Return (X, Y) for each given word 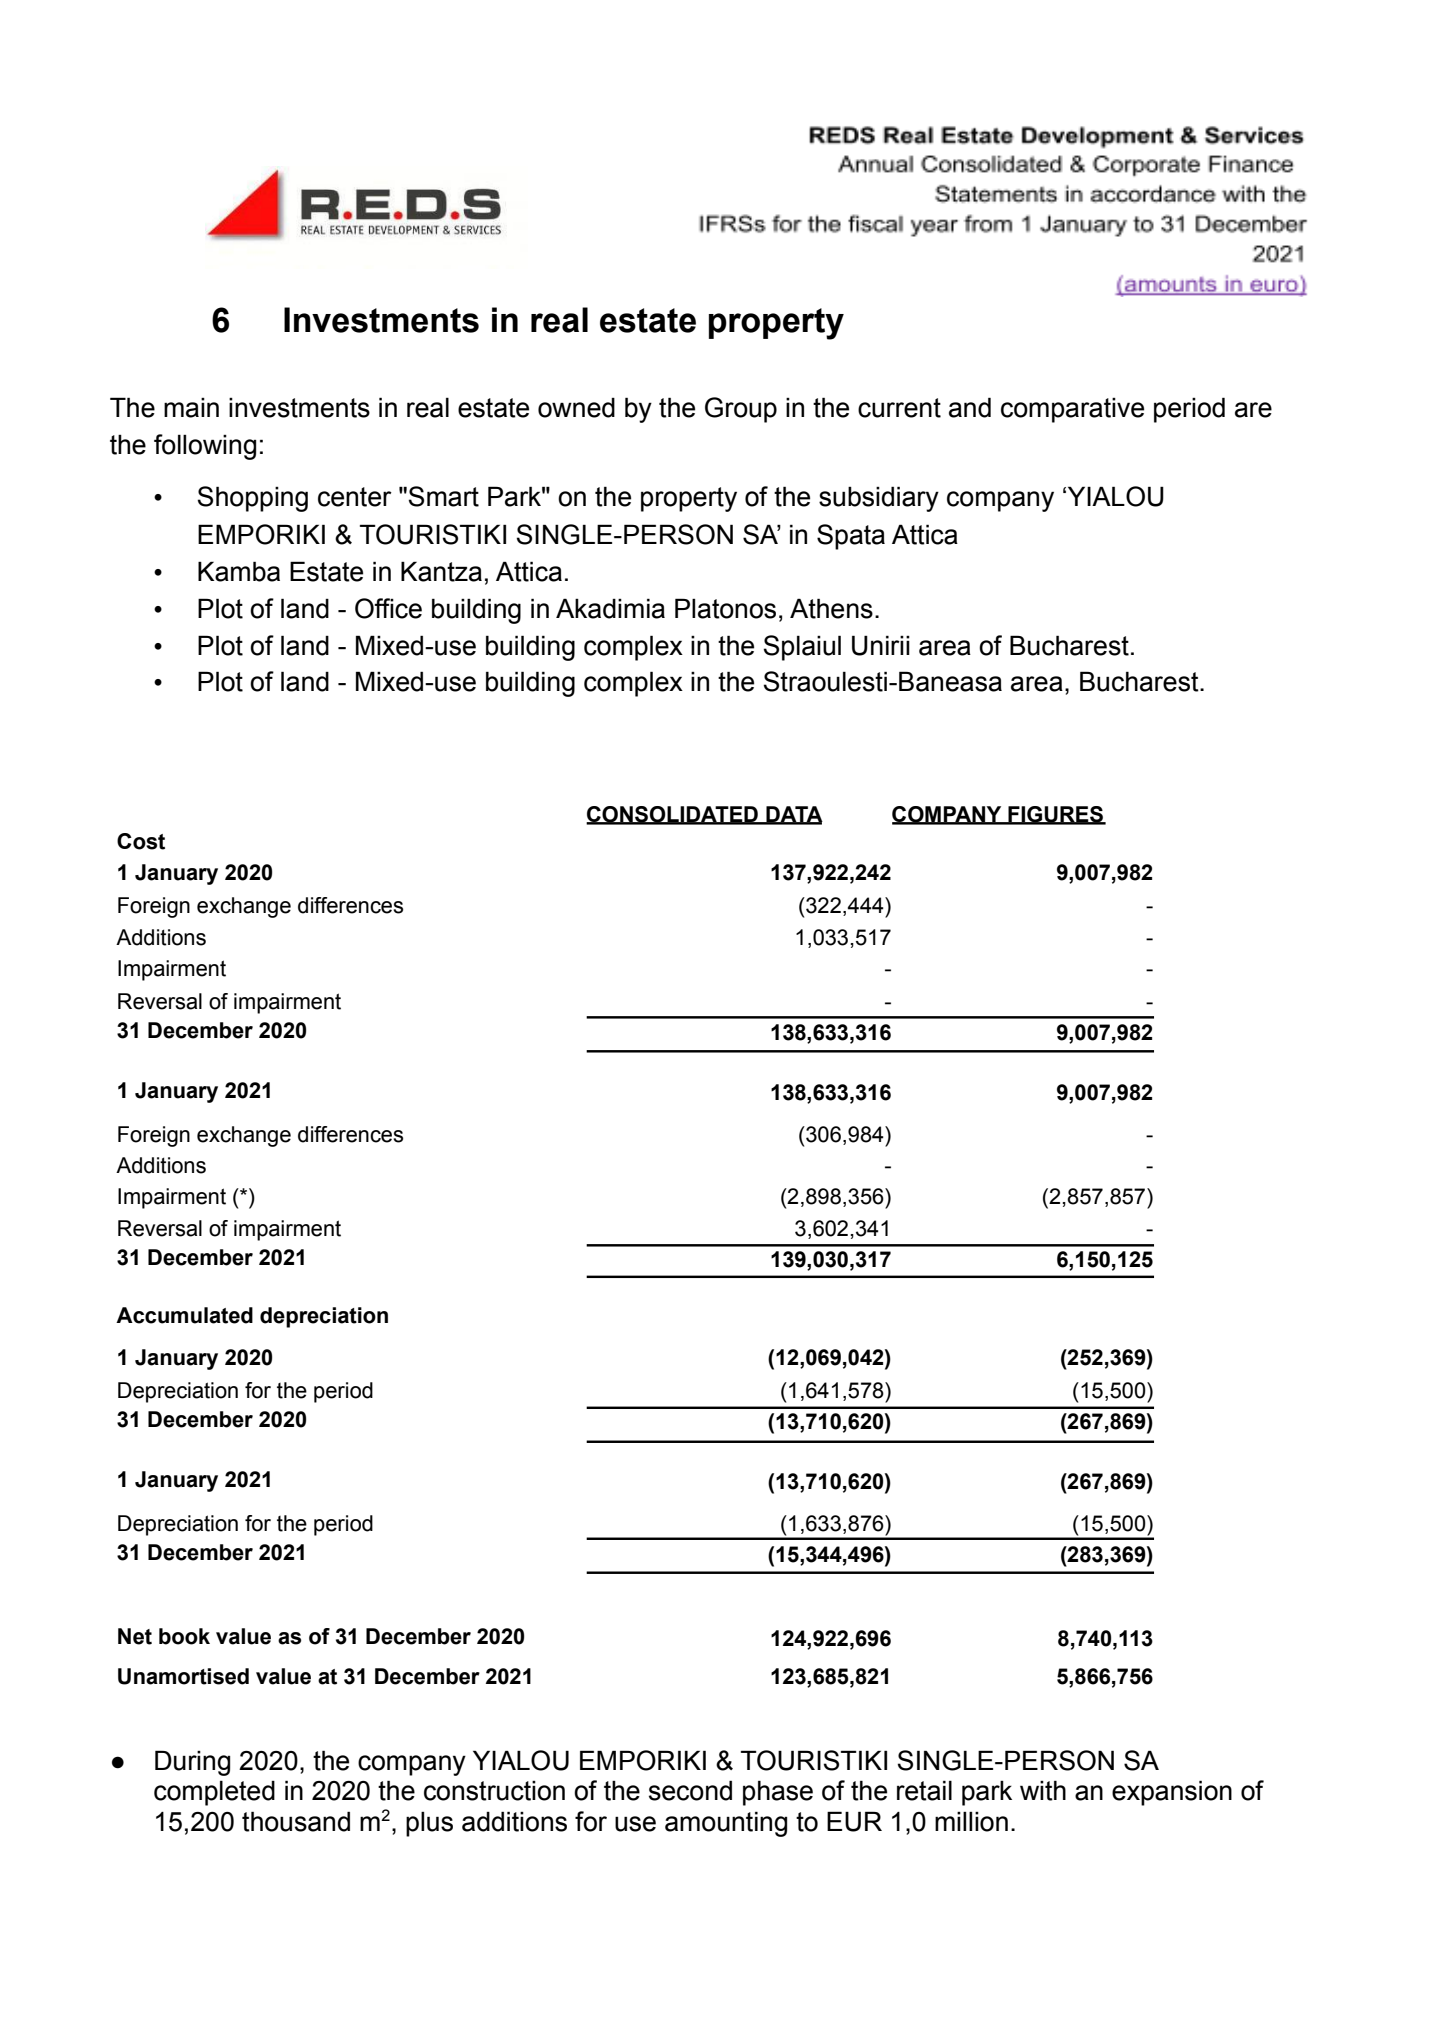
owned (576, 408)
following (205, 447)
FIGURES (1055, 815)
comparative (1072, 410)
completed (214, 1793)
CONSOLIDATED (673, 815)
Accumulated (184, 1315)
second (690, 1790)
